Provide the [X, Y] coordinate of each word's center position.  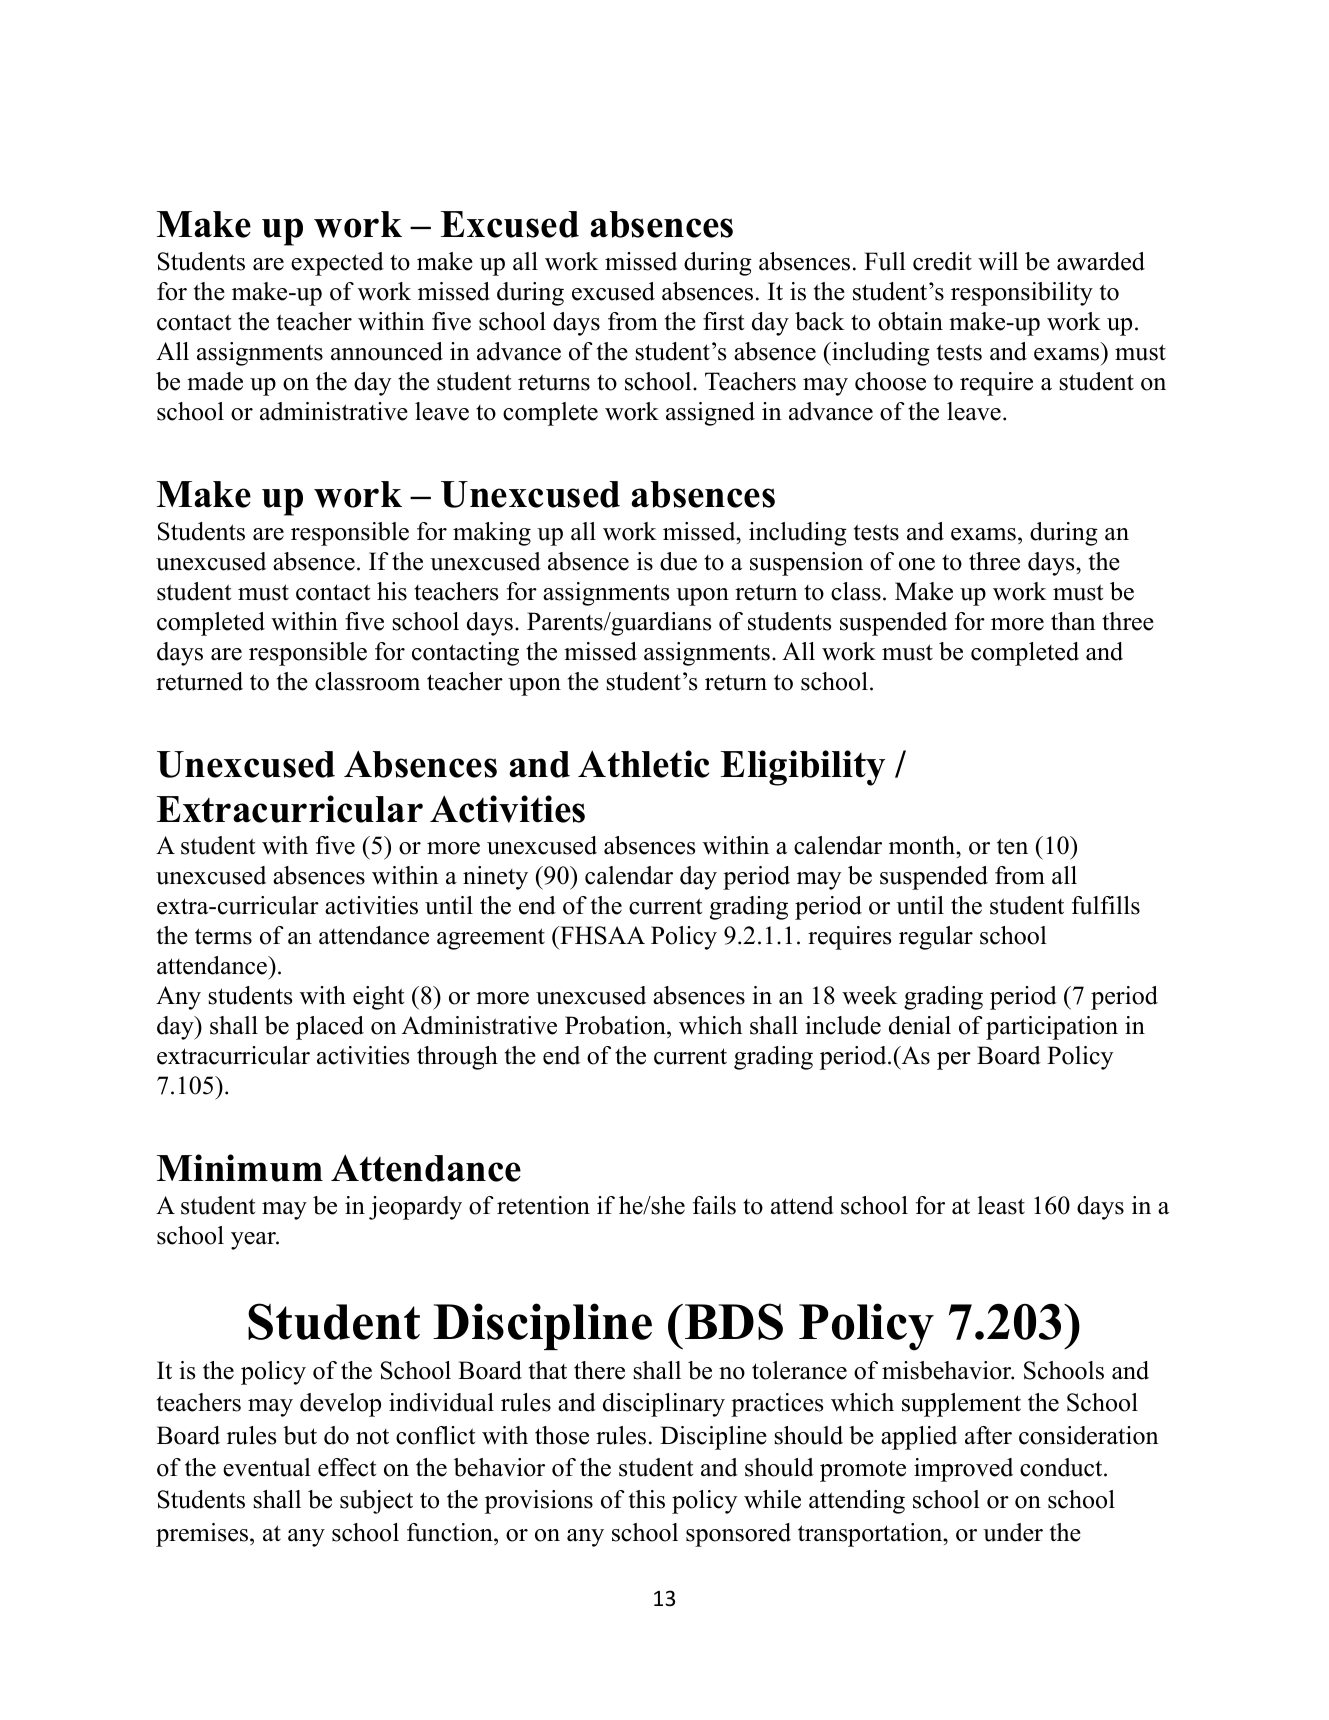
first [723, 321]
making [492, 534]
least [1001, 1205]
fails [714, 1205]
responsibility [1022, 294]
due [678, 561]
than [1073, 621]
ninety [495, 878]
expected [337, 264]
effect [347, 1467]
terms [223, 936]
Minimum [240, 1168]
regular [936, 938]
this [647, 1499]
